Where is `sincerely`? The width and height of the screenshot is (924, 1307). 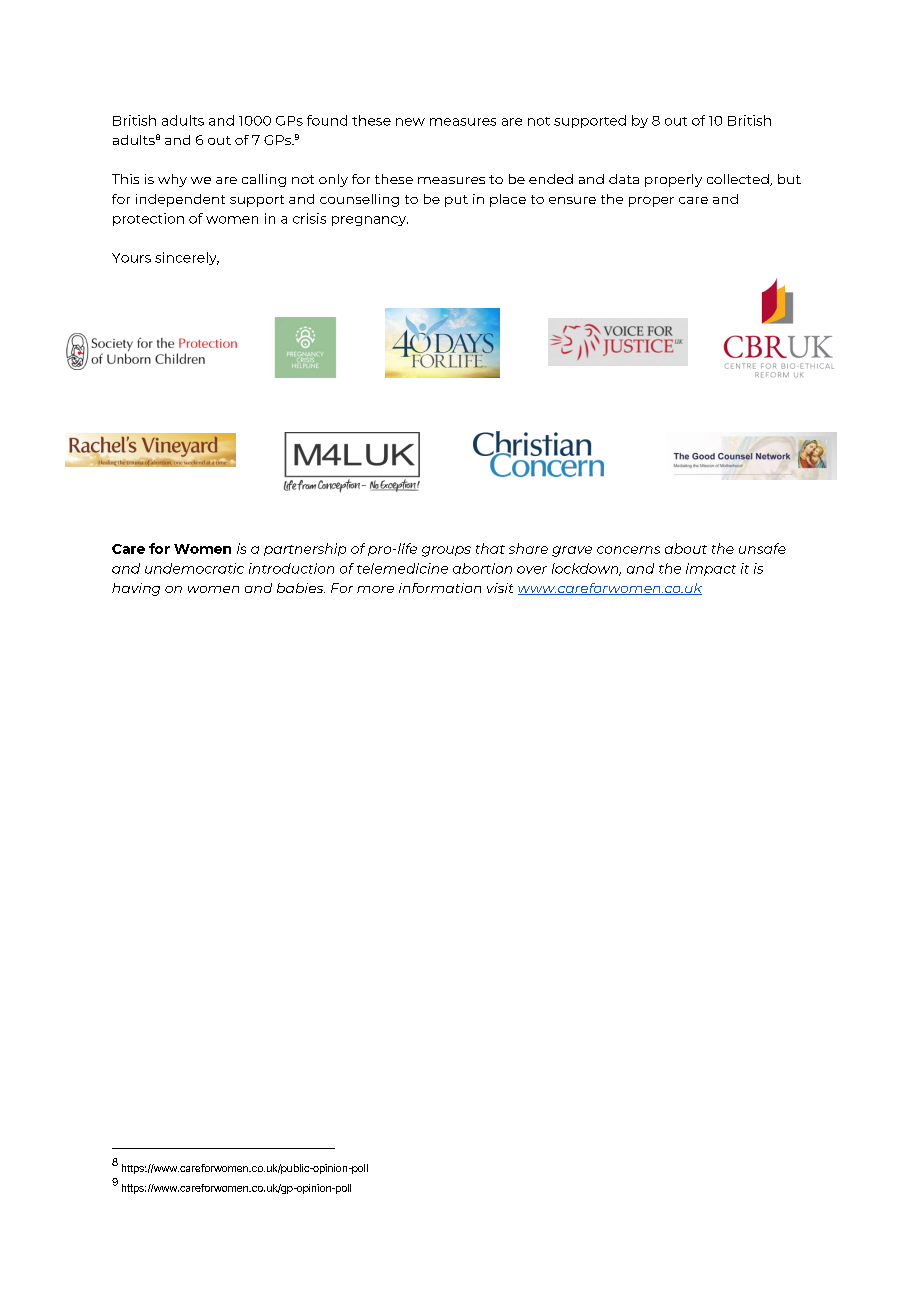
sincerely is located at coordinates (187, 258).
